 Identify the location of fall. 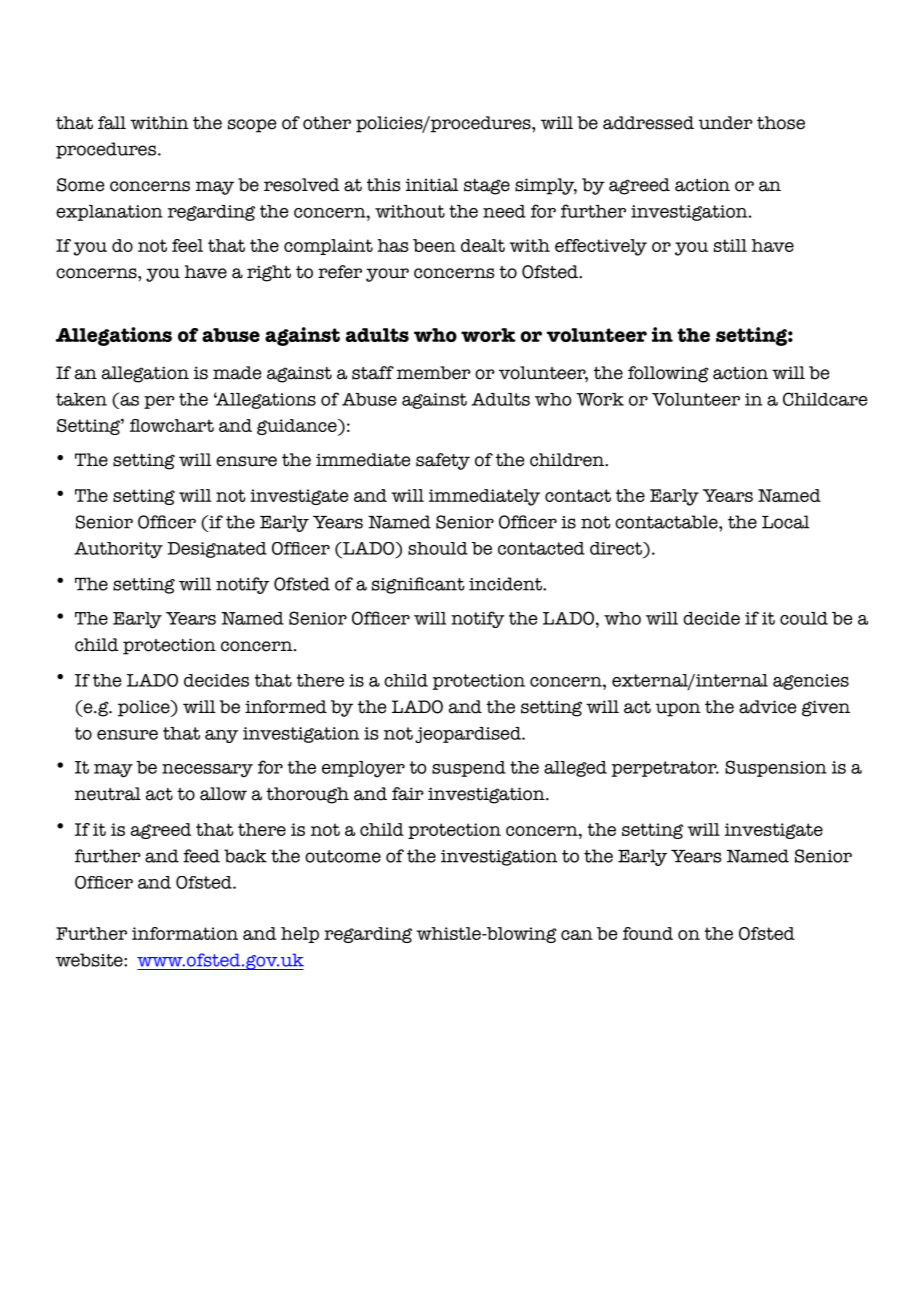
(112, 123).
